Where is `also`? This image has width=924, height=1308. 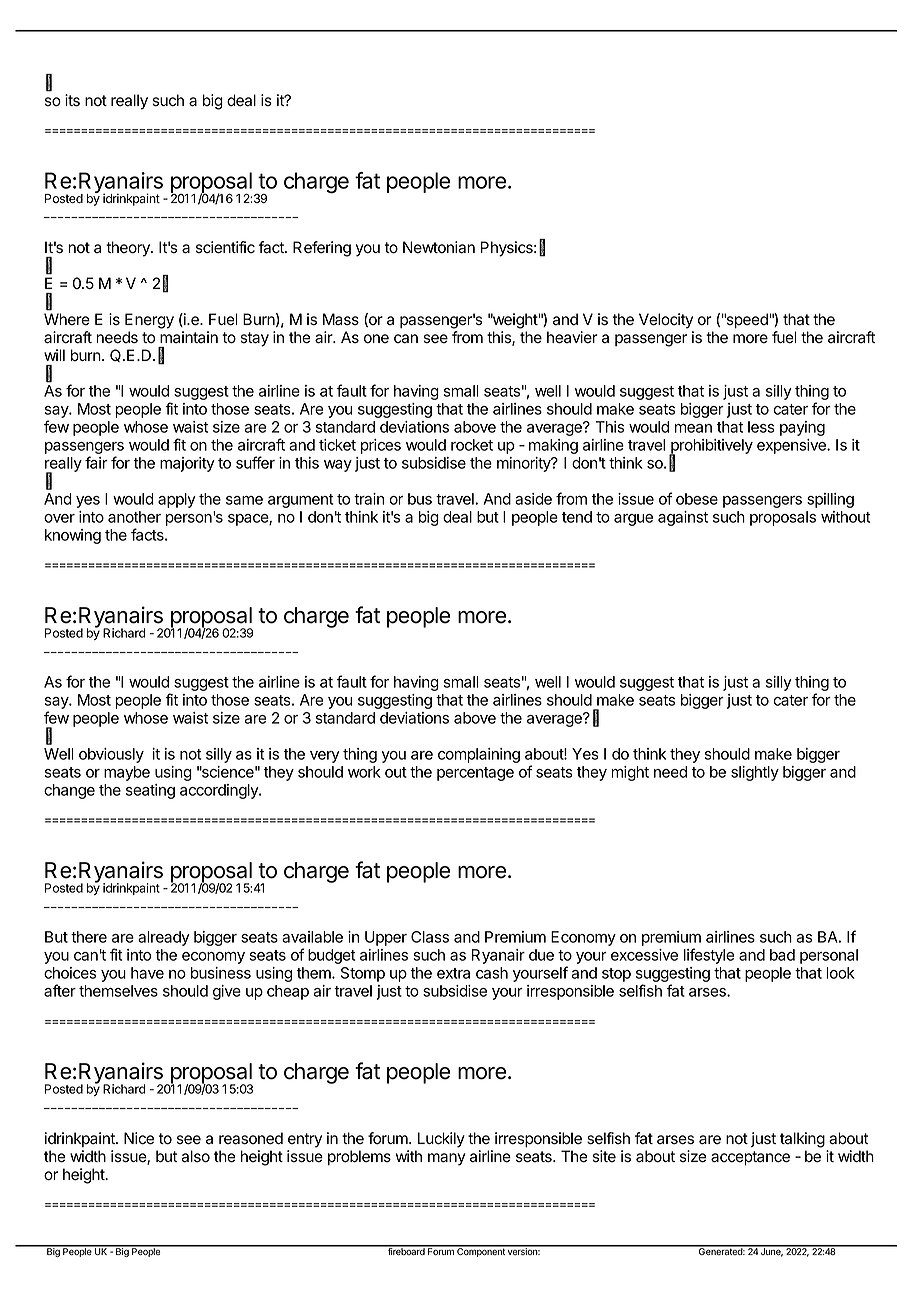 also is located at coordinates (195, 1156).
